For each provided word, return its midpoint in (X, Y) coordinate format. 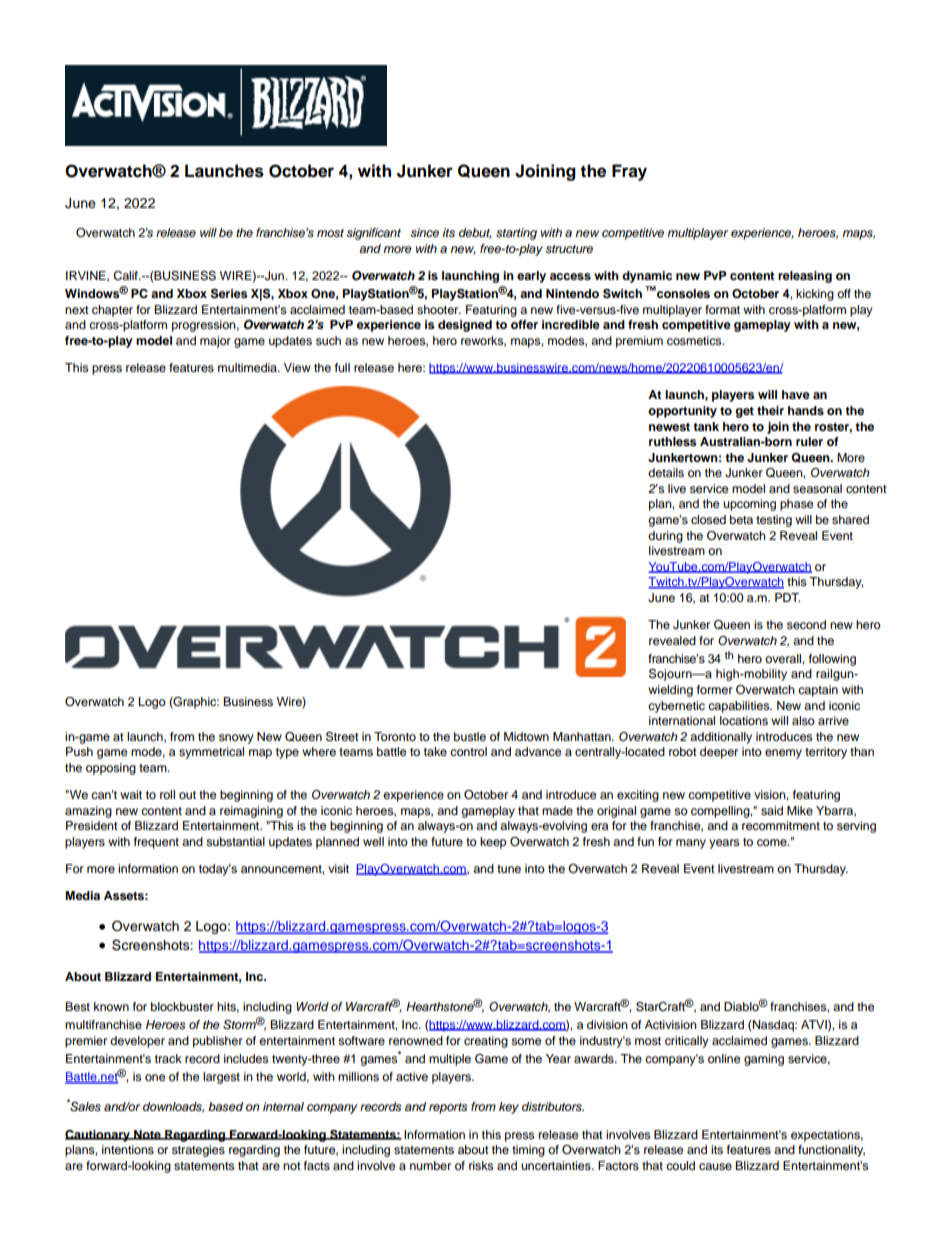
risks (481, 1165)
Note (147, 1135)
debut (475, 233)
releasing (805, 277)
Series (229, 294)
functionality (831, 1151)
